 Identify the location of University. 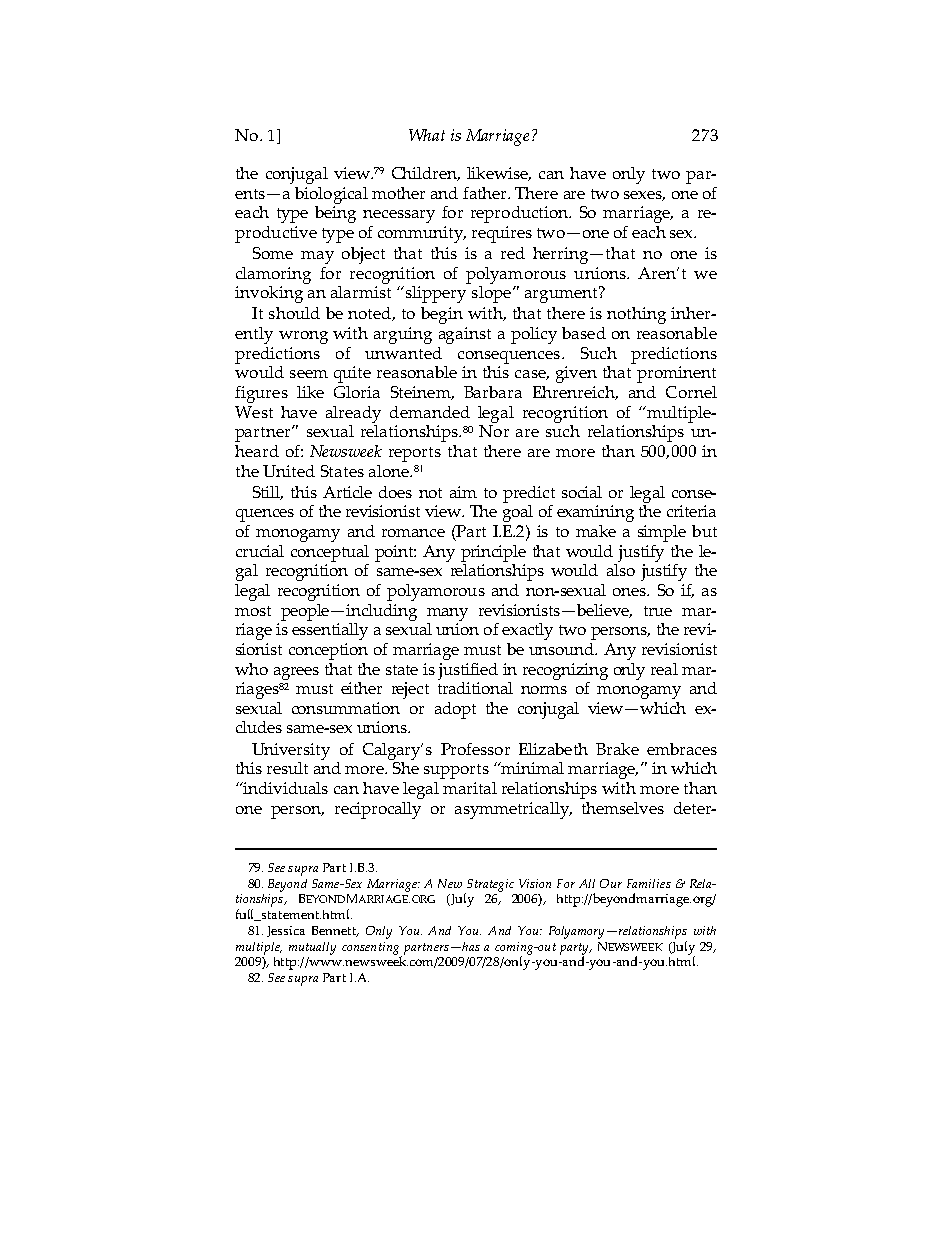
(291, 751).
